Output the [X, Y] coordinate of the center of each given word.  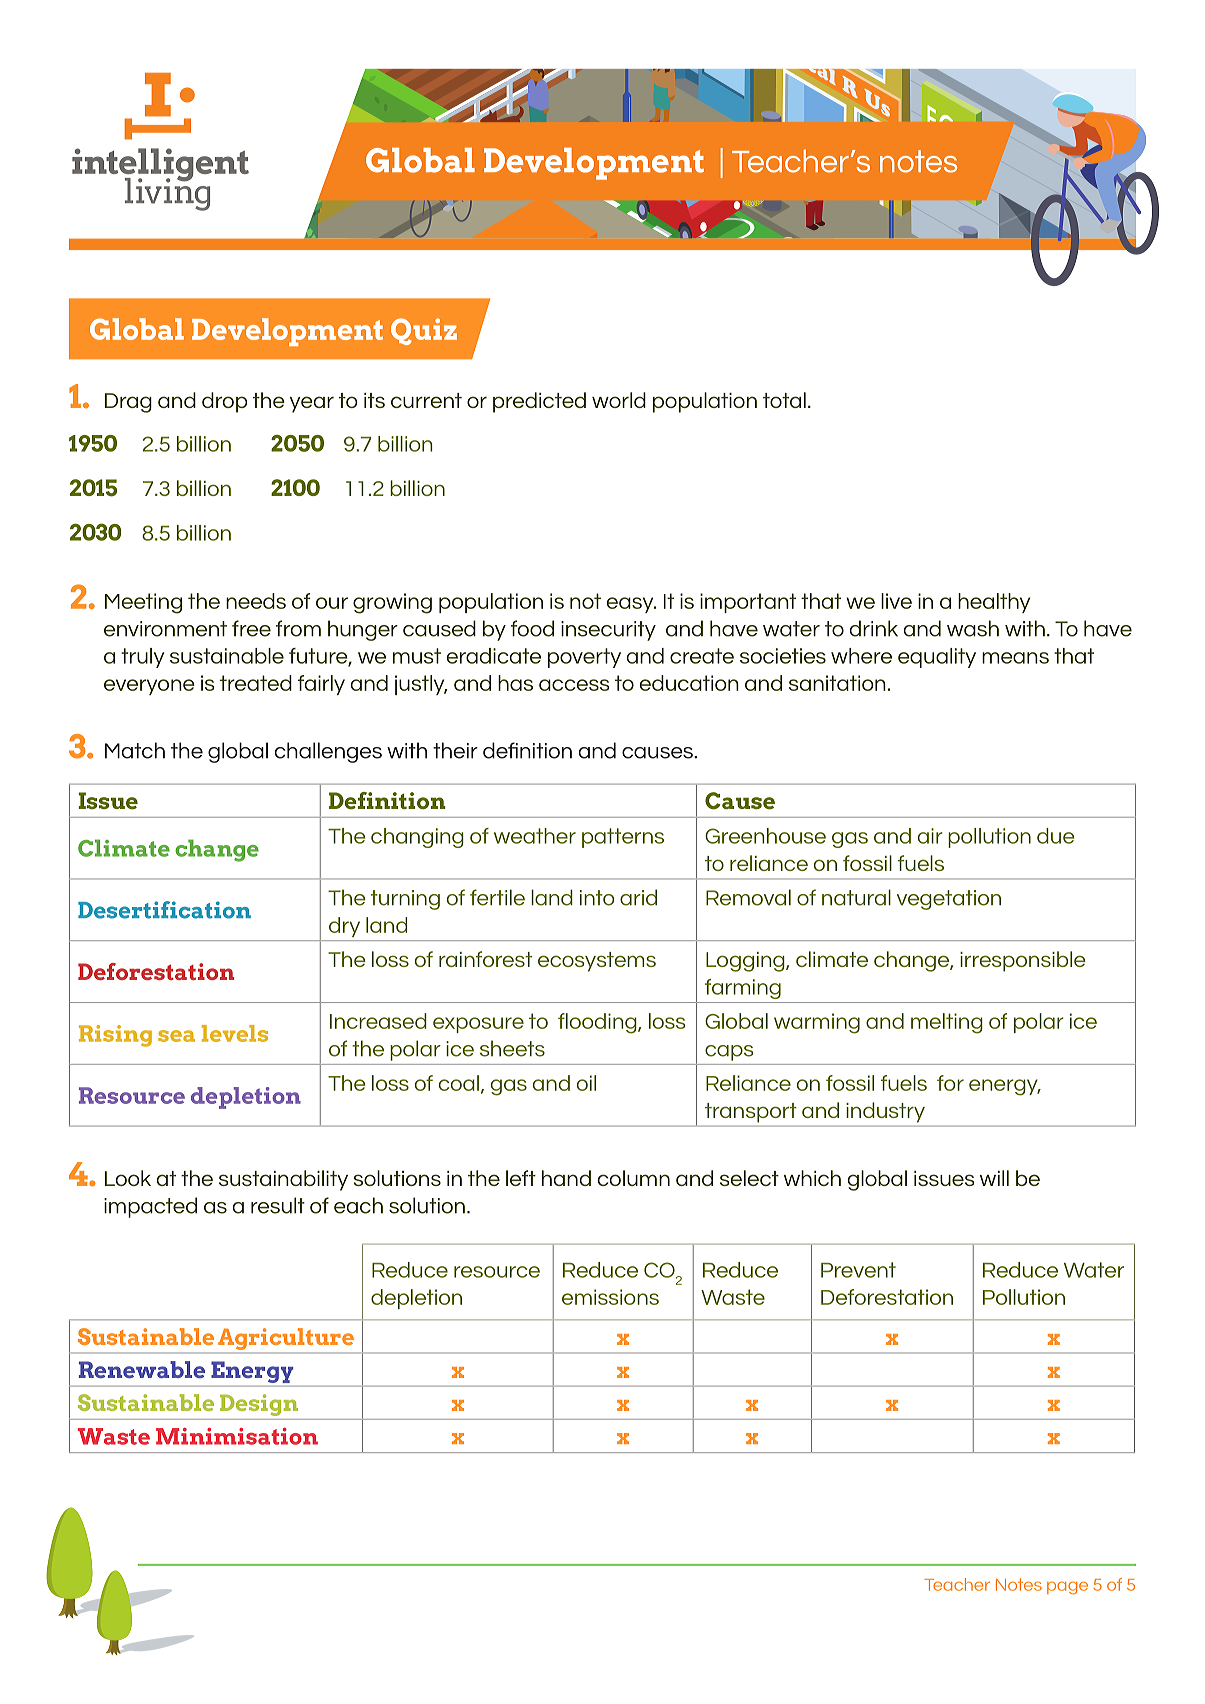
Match [135, 750]
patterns [623, 838]
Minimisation [237, 1436]
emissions [610, 1297]
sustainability [283, 1180]
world [619, 400]
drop [224, 402]
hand [566, 1178]
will [994, 1178]
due [1056, 836]
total [784, 400]
